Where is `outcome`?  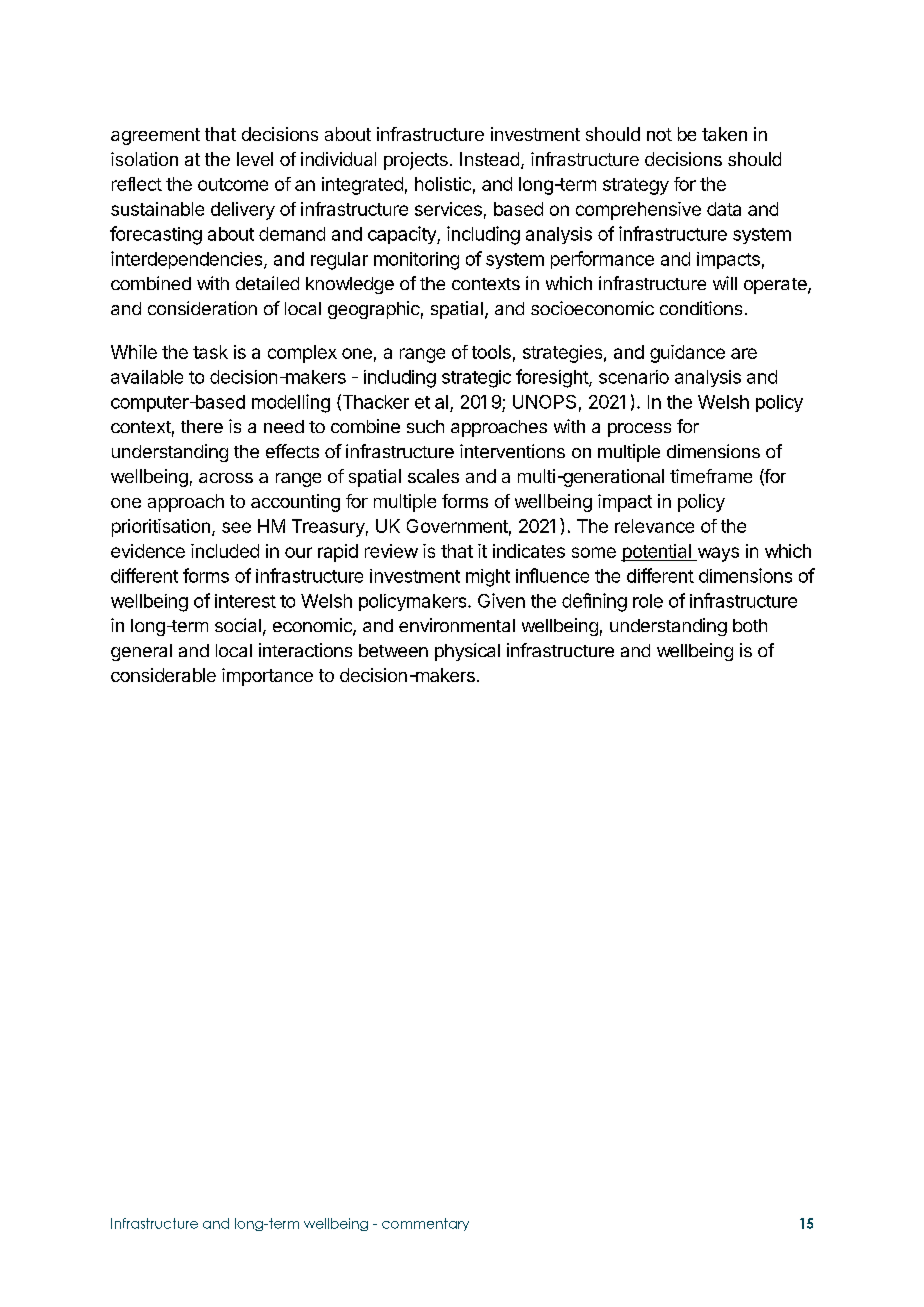
outcome is located at coordinates (233, 184).
